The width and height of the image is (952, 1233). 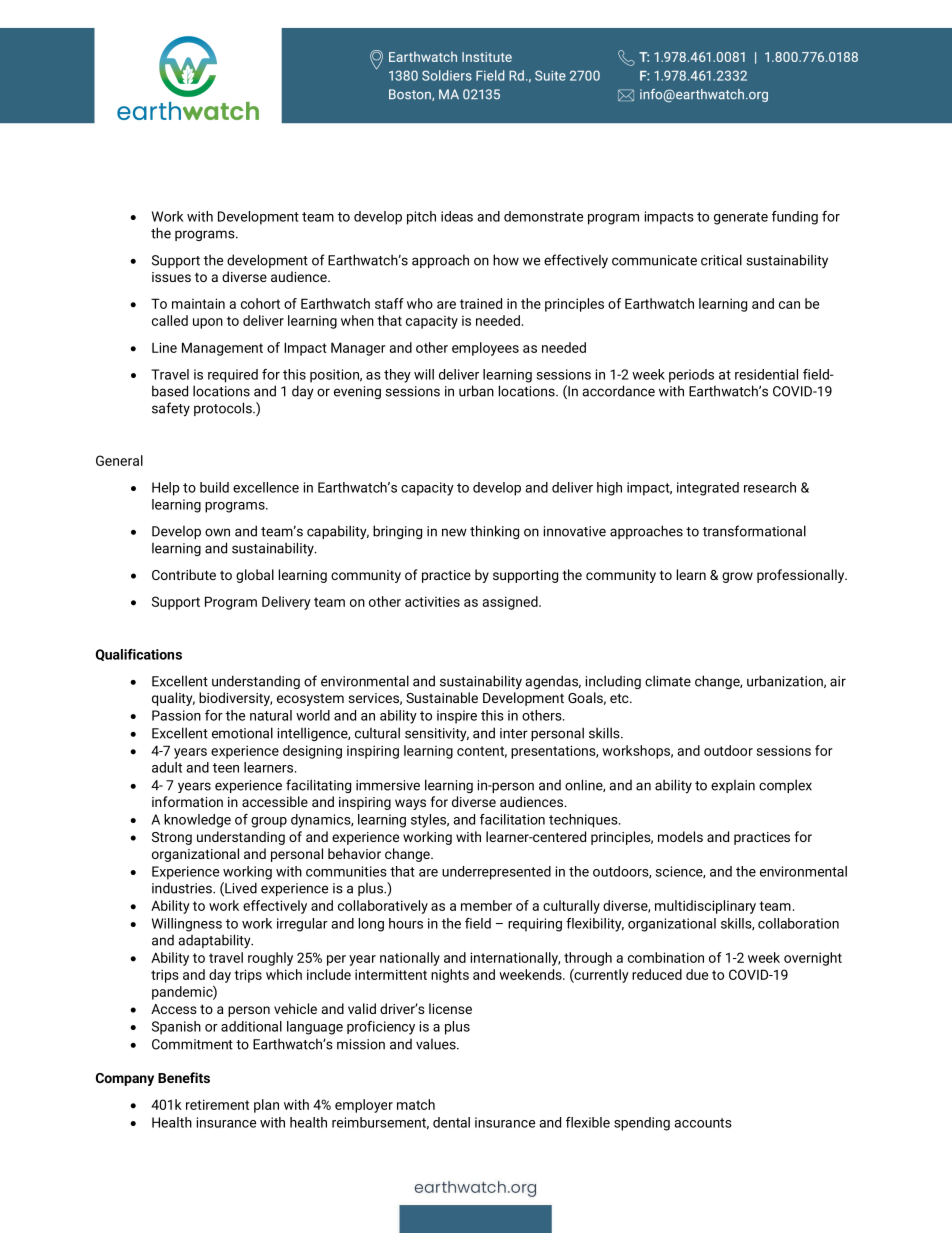 I want to click on assigned, so click(x=511, y=603).
